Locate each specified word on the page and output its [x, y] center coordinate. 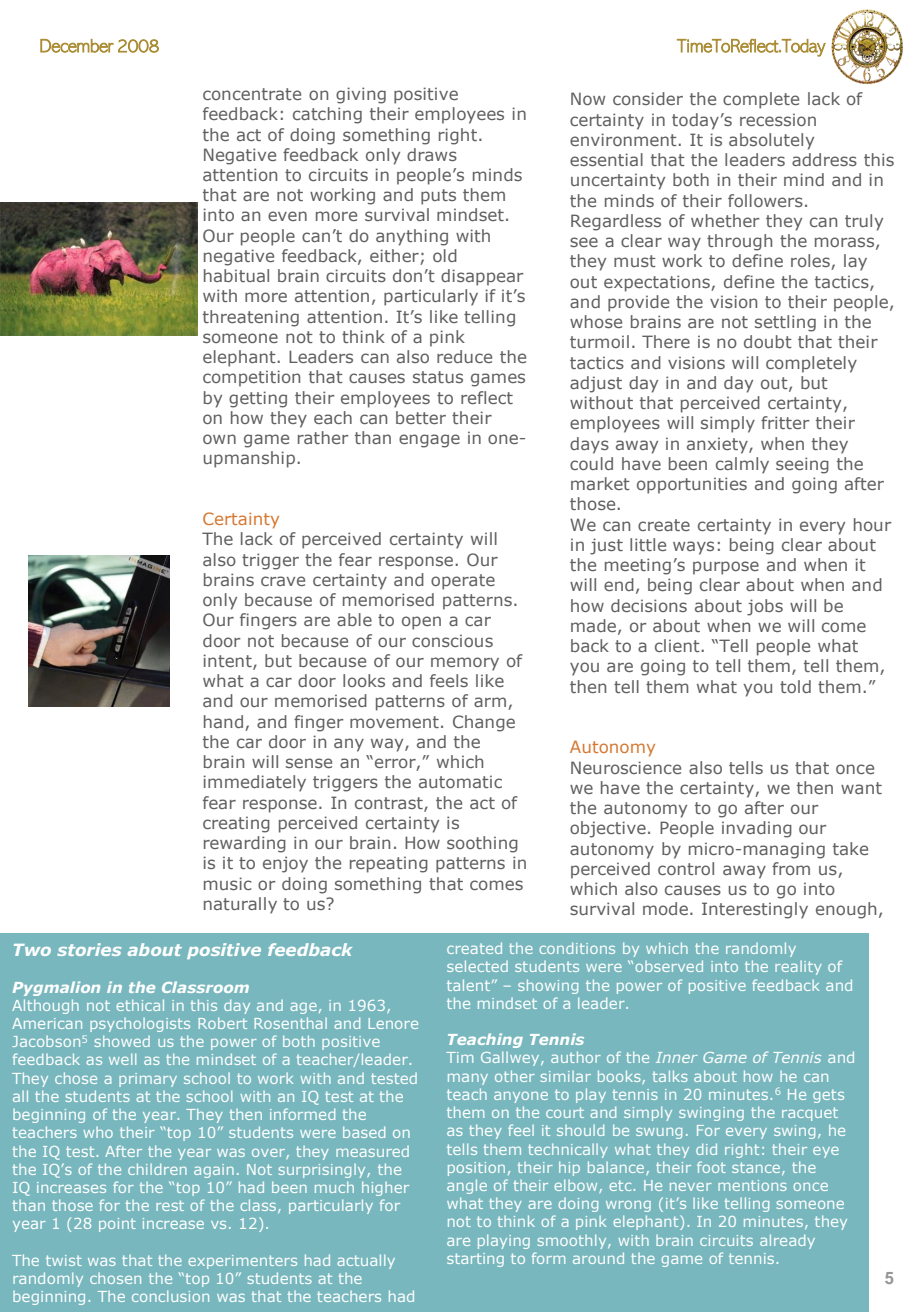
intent [228, 662]
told [795, 686]
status [438, 377]
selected [477, 966]
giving [361, 95]
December [77, 46]
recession [778, 119]
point [117, 1225]
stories [89, 949]
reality [798, 968]
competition [251, 378]
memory [465, 664]
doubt [768, 341]
